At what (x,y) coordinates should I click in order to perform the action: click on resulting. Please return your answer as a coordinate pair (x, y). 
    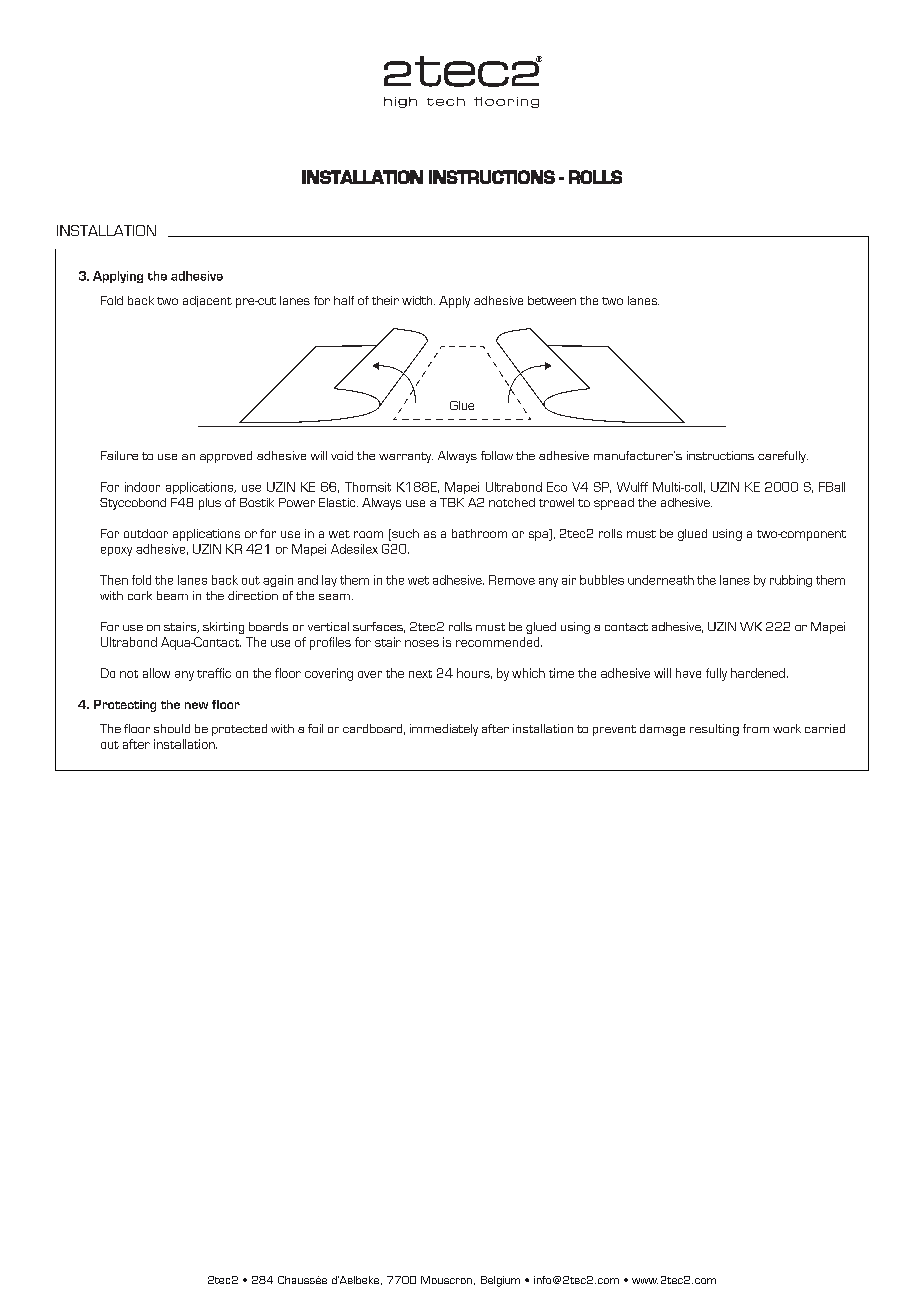
    Looking at the image, I should click on (714, 730).
